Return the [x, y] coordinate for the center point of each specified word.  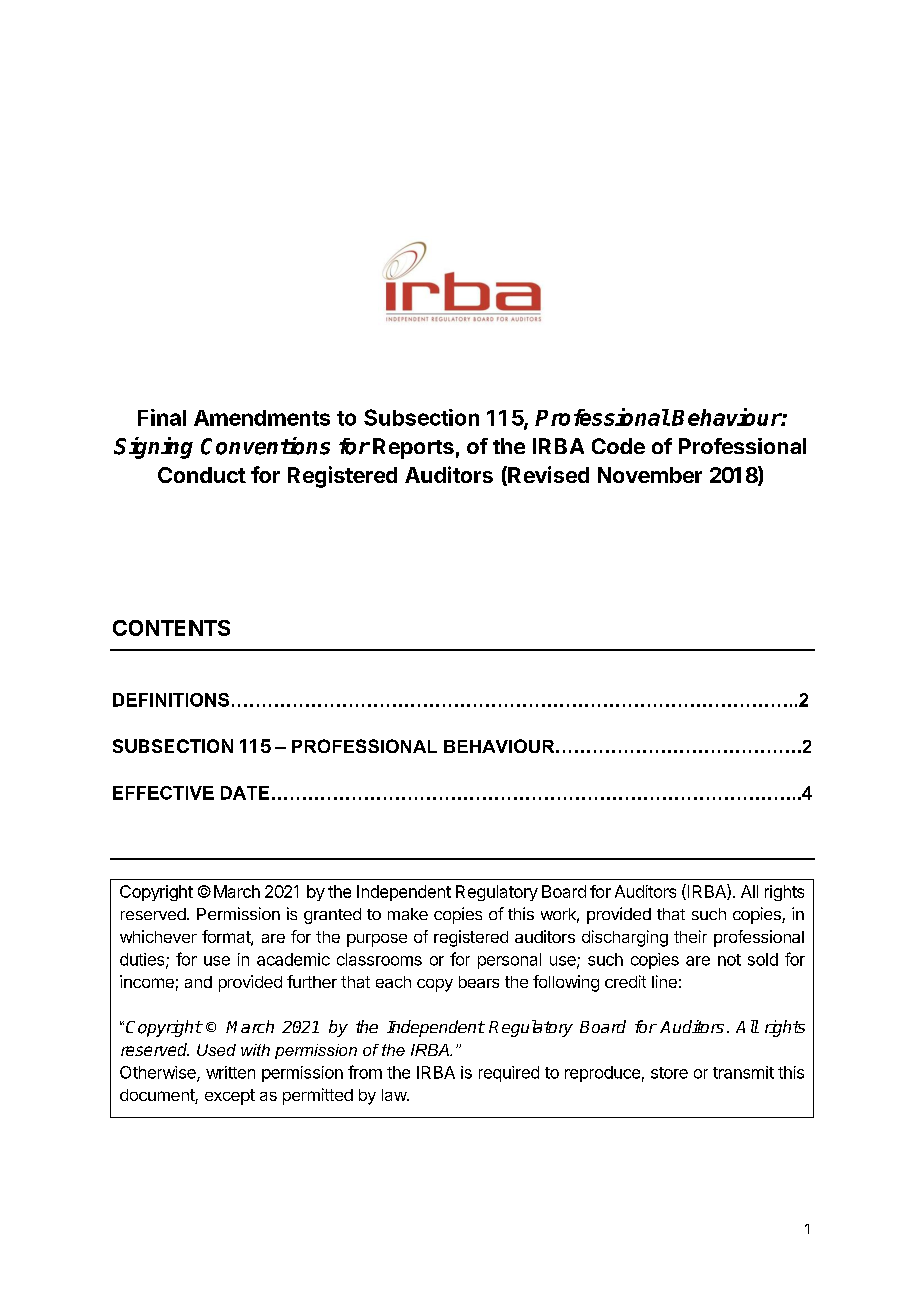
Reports [413, 448]
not [729, 960]
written [230, 1072]
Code [618, 446]
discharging [625, 938]
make [408, 914]
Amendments [262, 418]
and [198, 982]
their [690, 936]
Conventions [265, 446]
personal [509, 961]
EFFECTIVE [163, 793]
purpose [377, 940]
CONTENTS [171, 628]
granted [332, 916]
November [650, 475]
